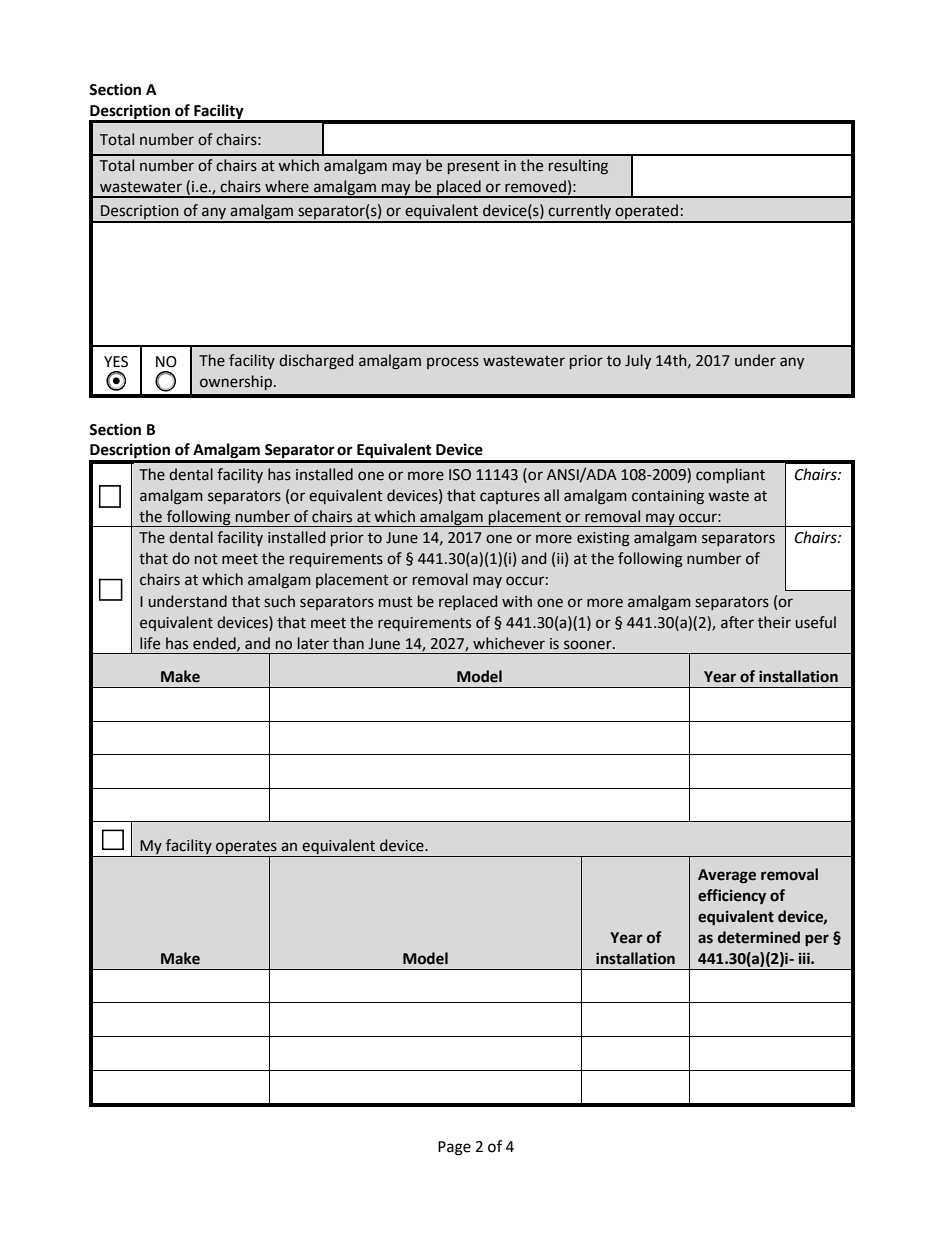 The width and height of the screenshot is (952, 1233). What do you see at coordinates (578, 166) in the screenshot?
I see `resulting` at bounding box center [578, 166].
